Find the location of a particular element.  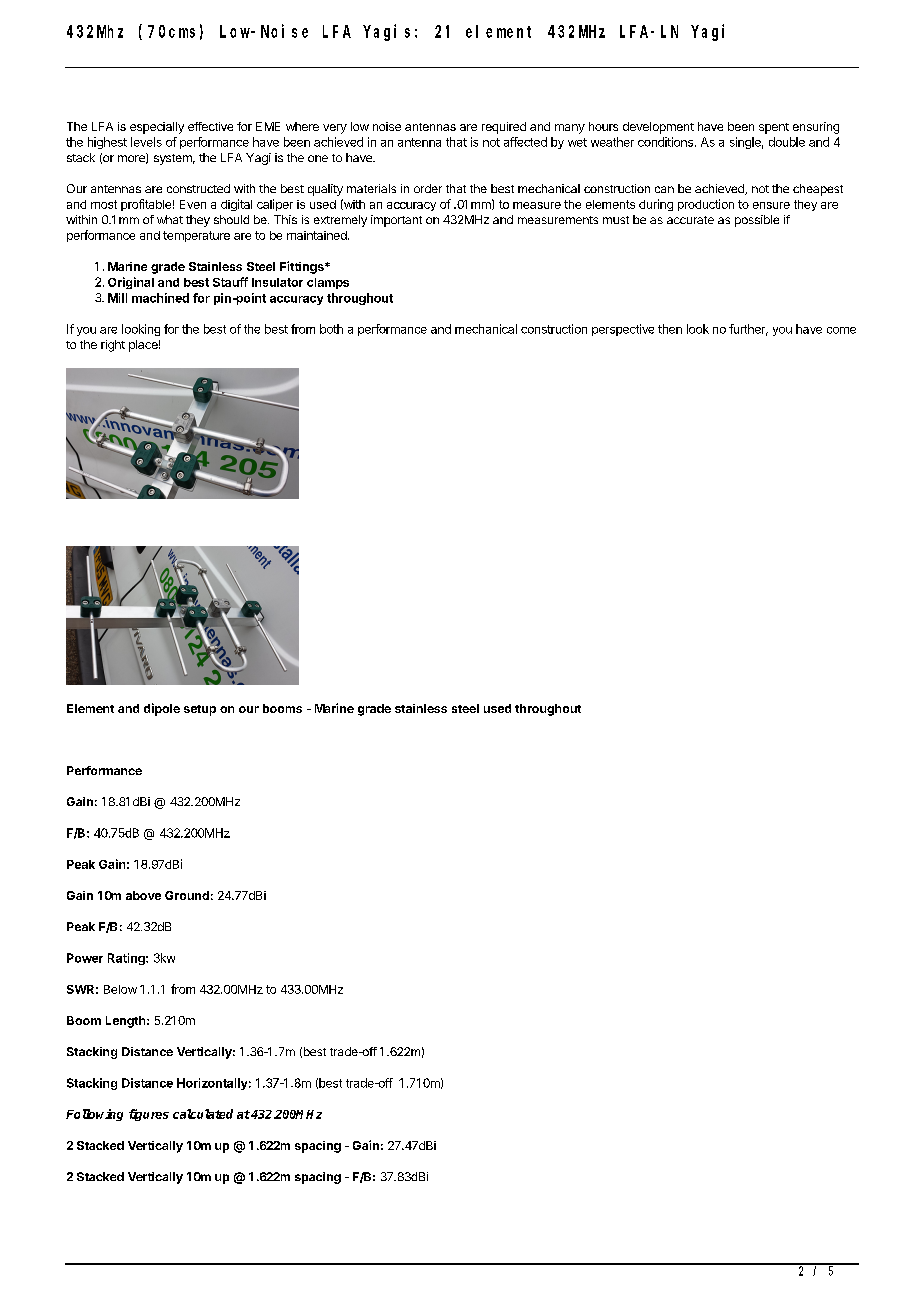

setup is located at coordinates (200, 710).
